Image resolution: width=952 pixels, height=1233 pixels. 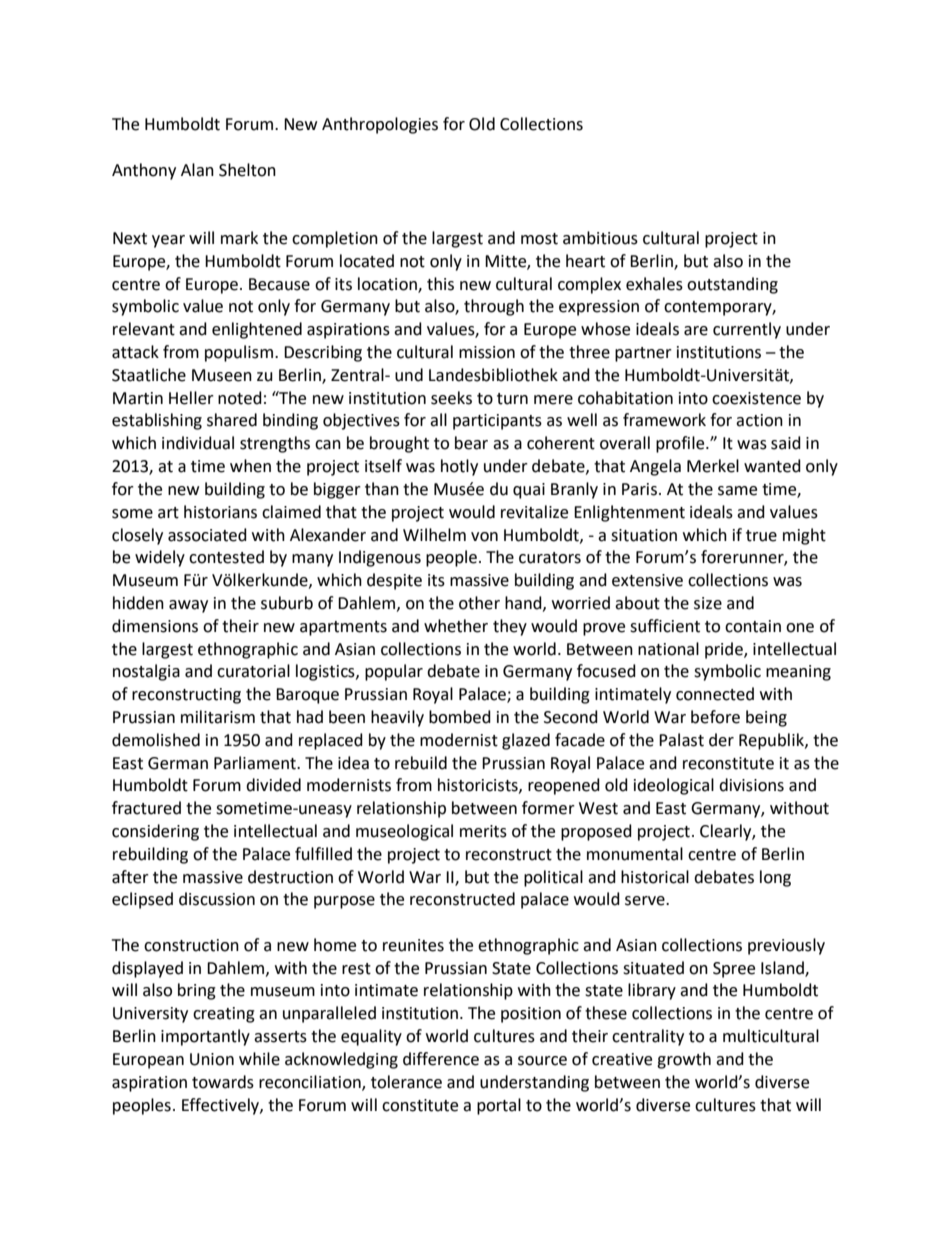 I want to click on shared, so click(x=232, y=420).
